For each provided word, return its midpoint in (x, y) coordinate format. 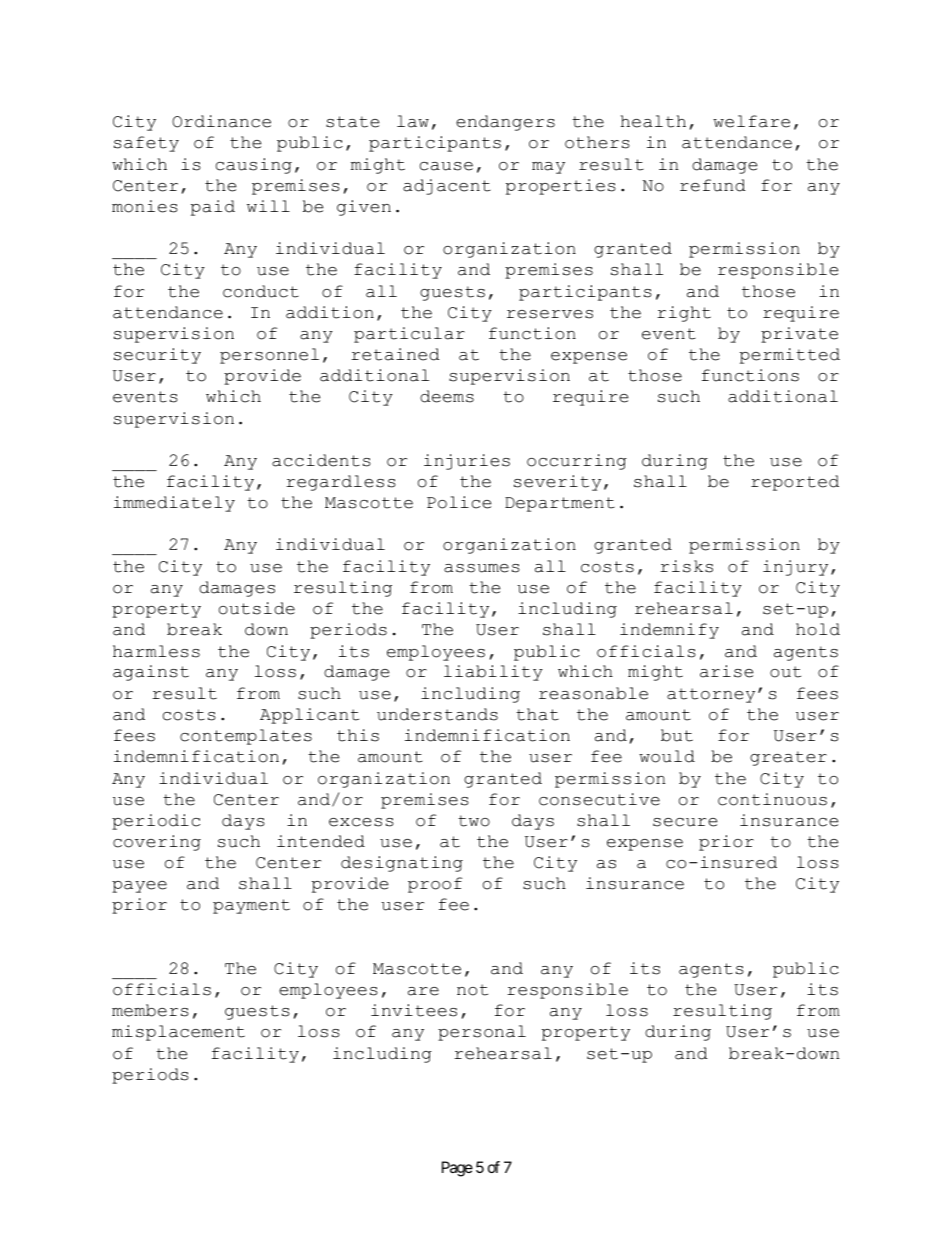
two (474, 821)
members (150, 1010)
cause (446, 166)
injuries (467, 462)
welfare (751, 121)
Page (457, 1169)
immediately (174, 504)
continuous (772, 799)
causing (254, 166)
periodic (156, 822)
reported (795, 483)
